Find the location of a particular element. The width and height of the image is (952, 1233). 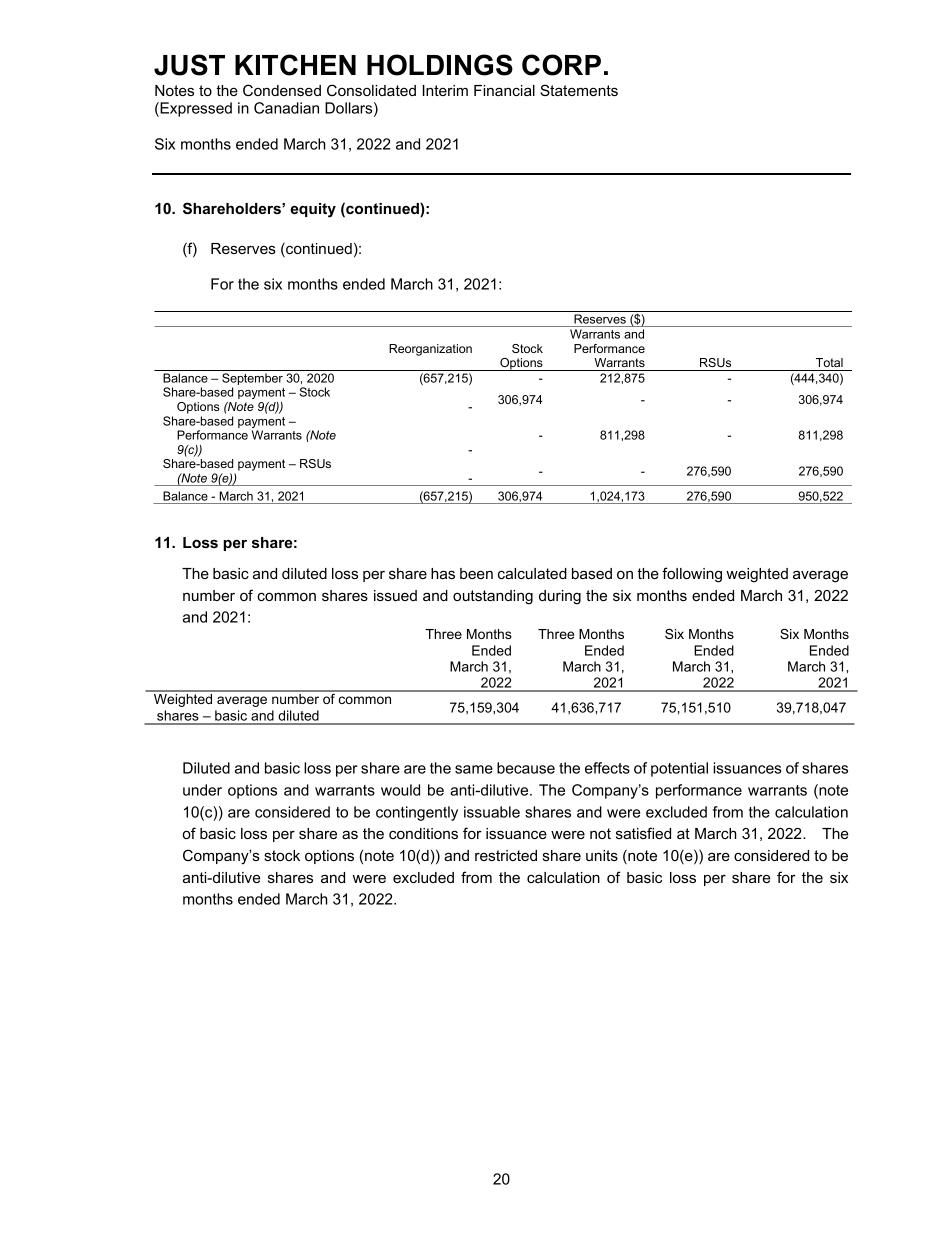

restricted is located at coordinates (506, 855).
